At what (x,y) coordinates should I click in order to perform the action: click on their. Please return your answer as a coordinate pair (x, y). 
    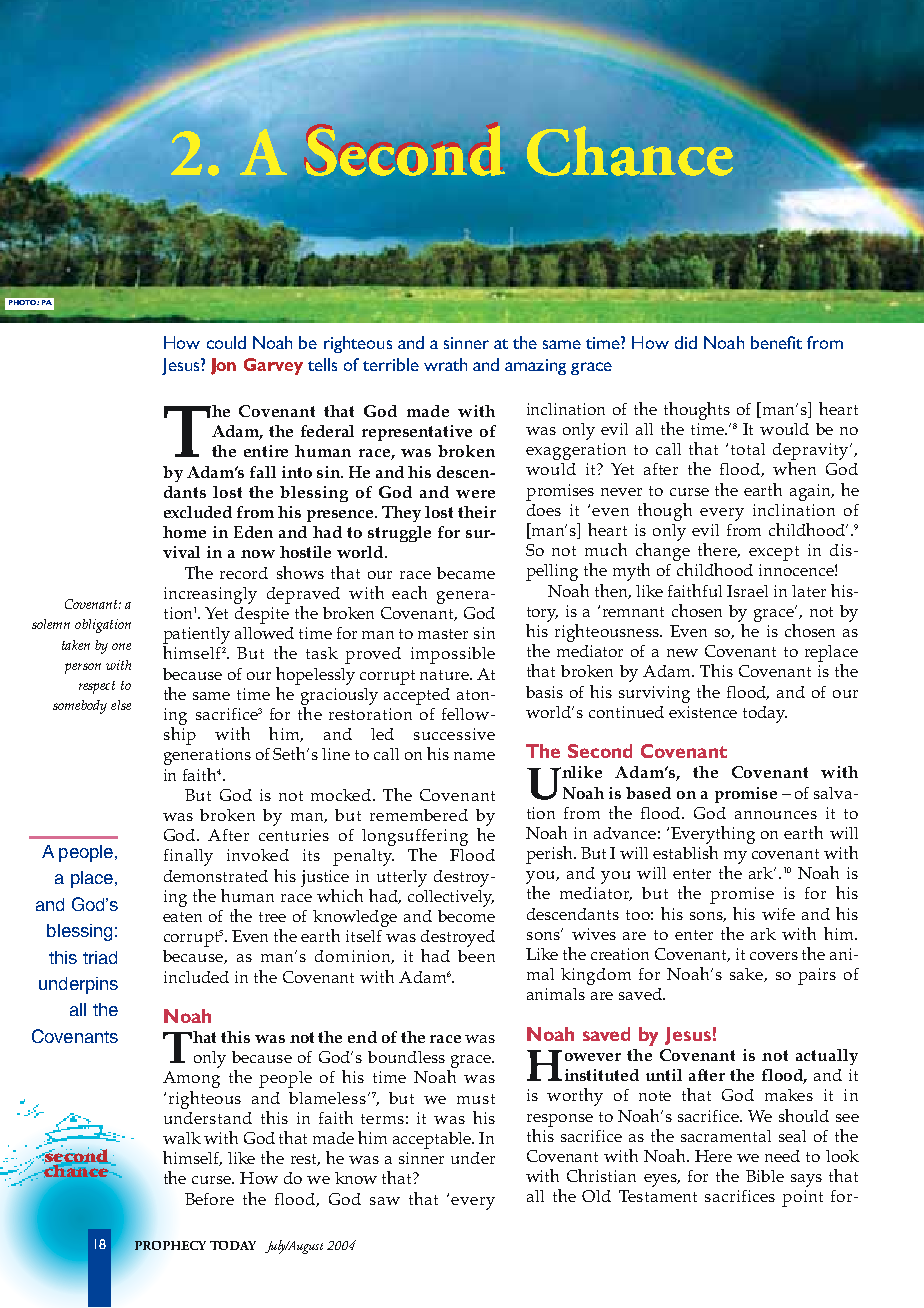
    Looking at the image, I should click on (477, 512).
